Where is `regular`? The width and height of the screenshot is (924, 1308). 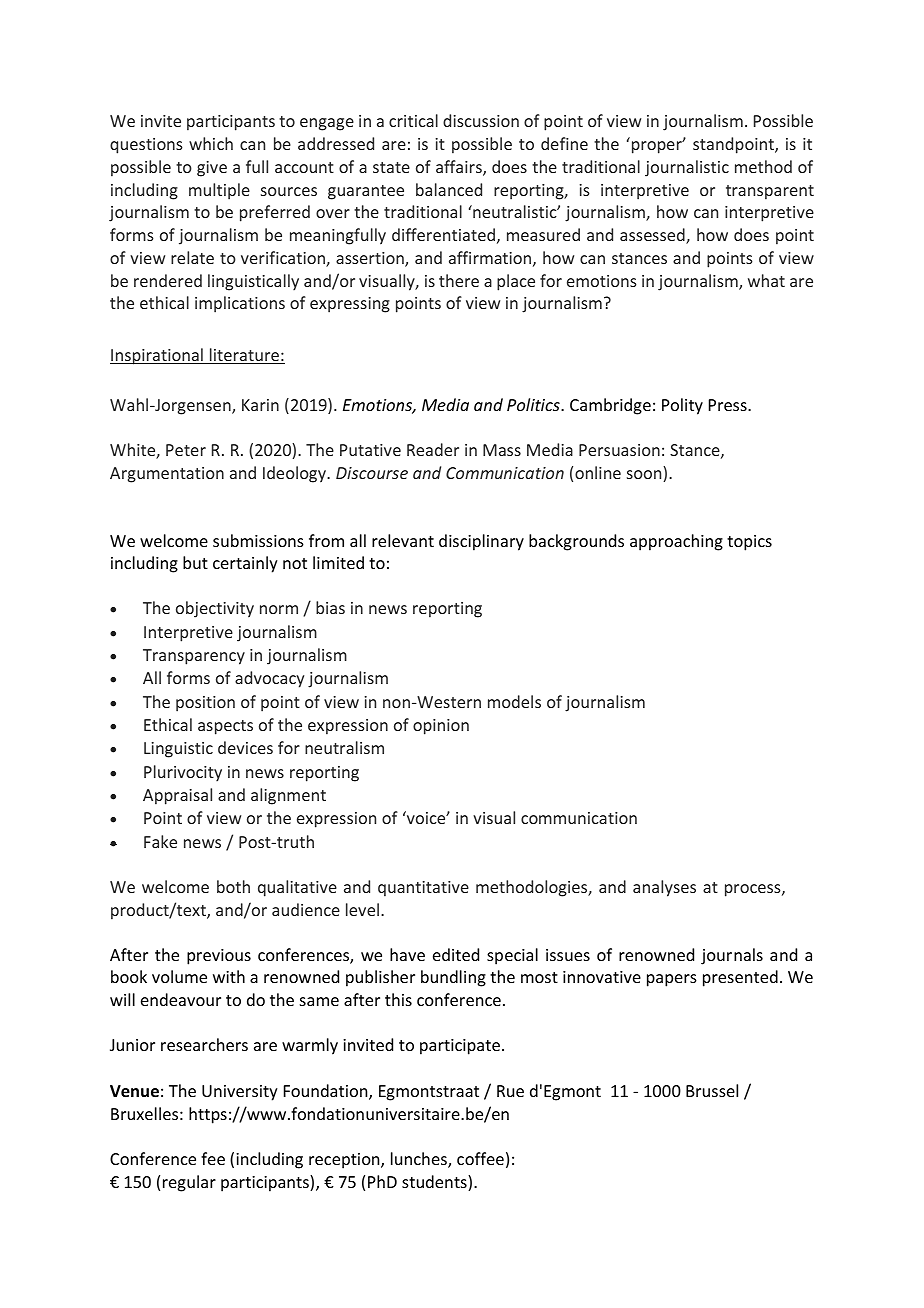
regular is located at coordinates (189, 1183).
